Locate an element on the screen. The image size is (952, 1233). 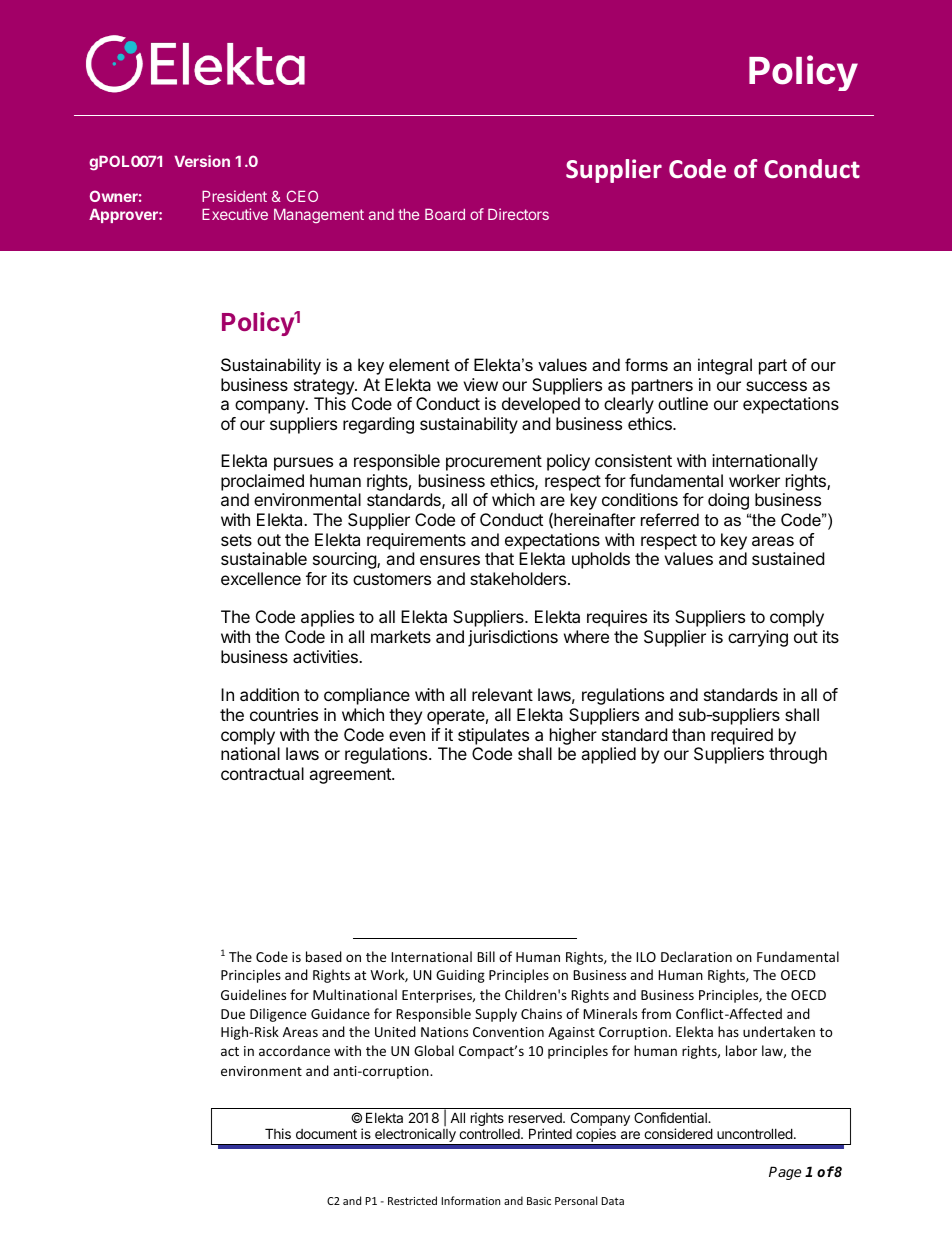
Declaration is located at coordinates (696, 956).
